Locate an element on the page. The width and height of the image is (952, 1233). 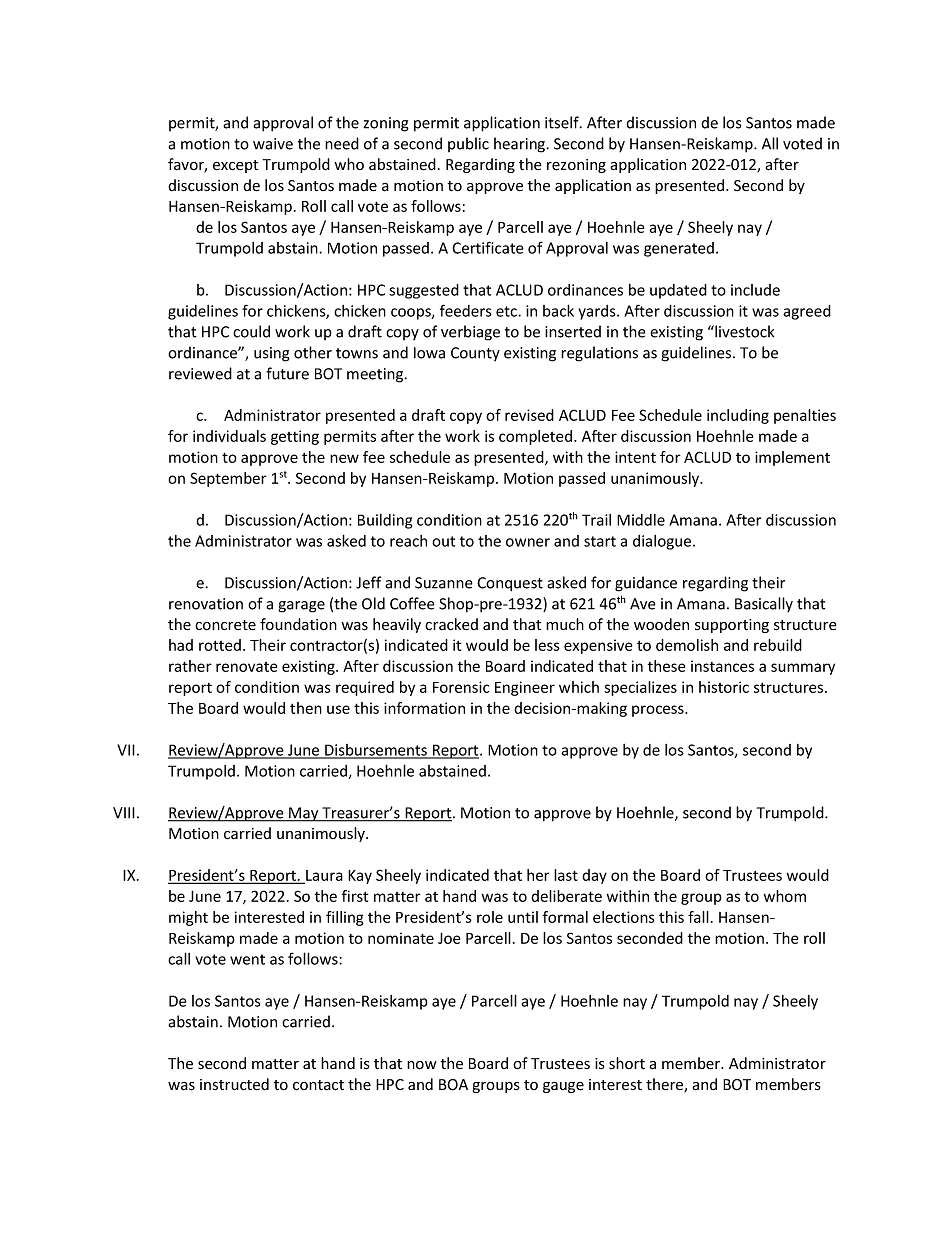
except is located at coordinates (235, 166).
